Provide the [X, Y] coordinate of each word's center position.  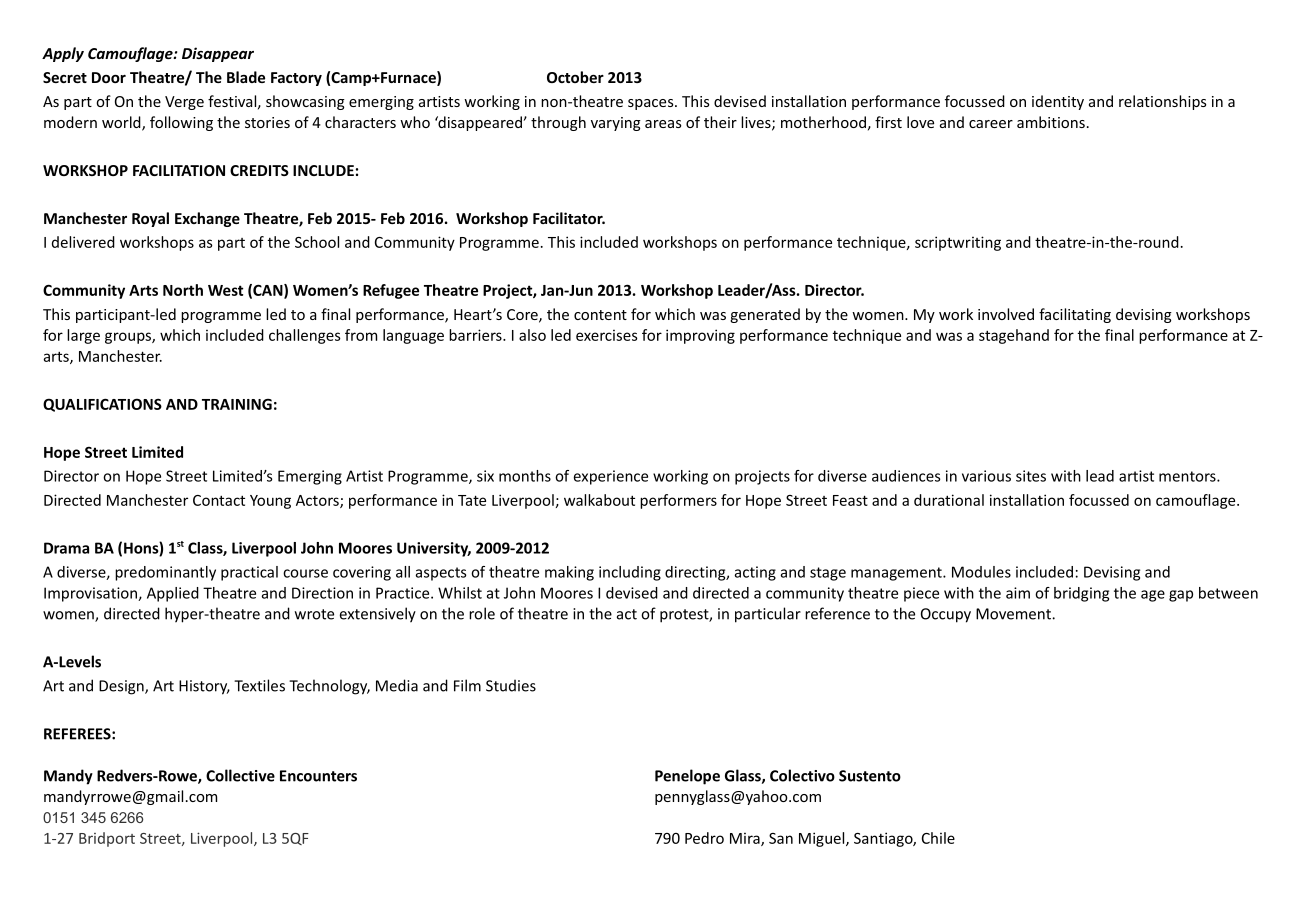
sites [1031, 476]
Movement [1014, 614]
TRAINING [237, 404]
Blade [246, 77]
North [183, 290]
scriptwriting [958, 243]
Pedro [704, 838]
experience [611, 477]
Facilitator [569, 218]
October [575, 77]
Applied [173, 594]
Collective [240, 775]
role [482, 613]
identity [1058, 102]
